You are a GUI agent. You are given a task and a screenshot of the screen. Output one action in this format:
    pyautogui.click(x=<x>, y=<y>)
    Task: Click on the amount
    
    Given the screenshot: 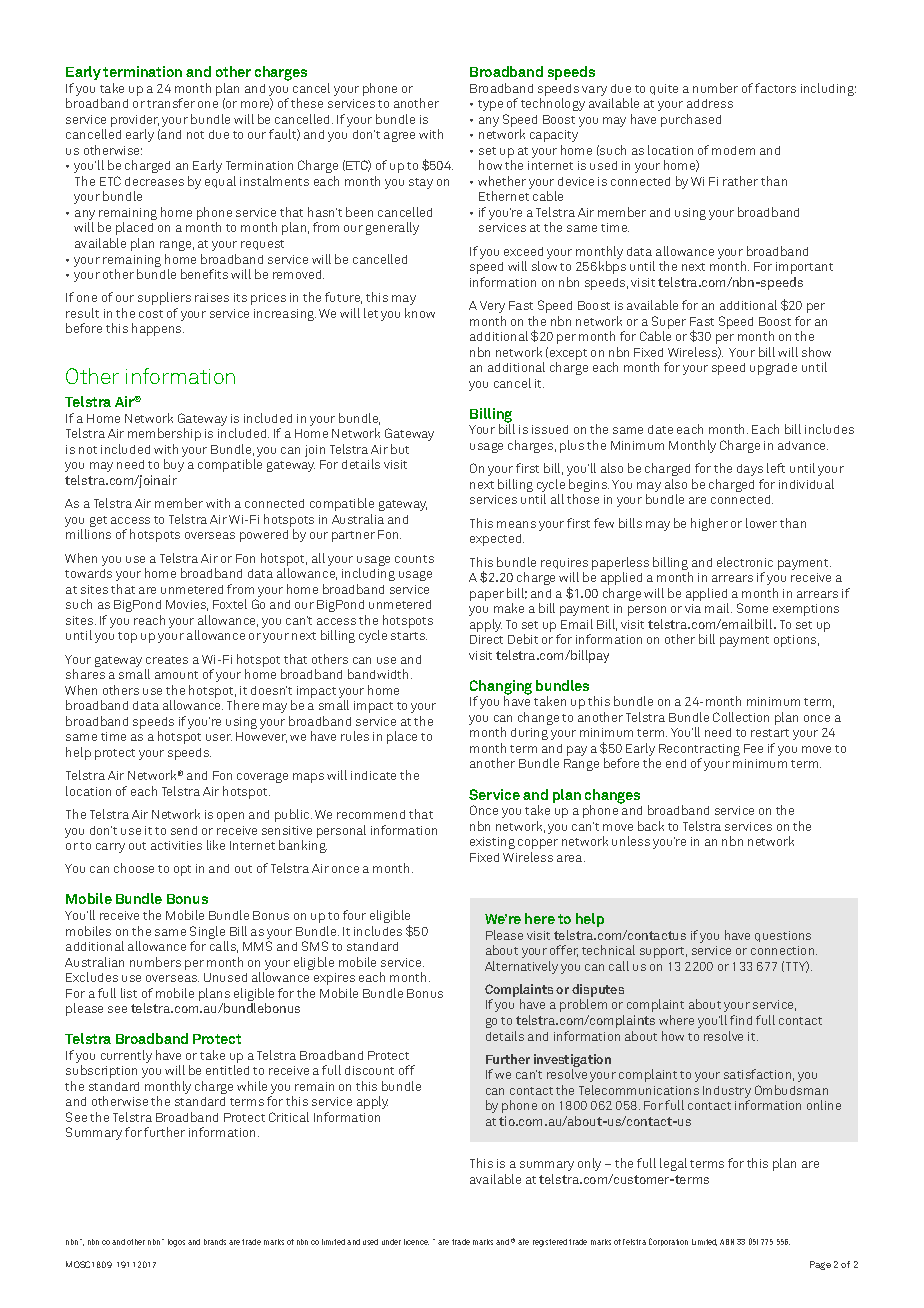 What is the action you would take?
    pyautogui.click(x=176, y=675)
